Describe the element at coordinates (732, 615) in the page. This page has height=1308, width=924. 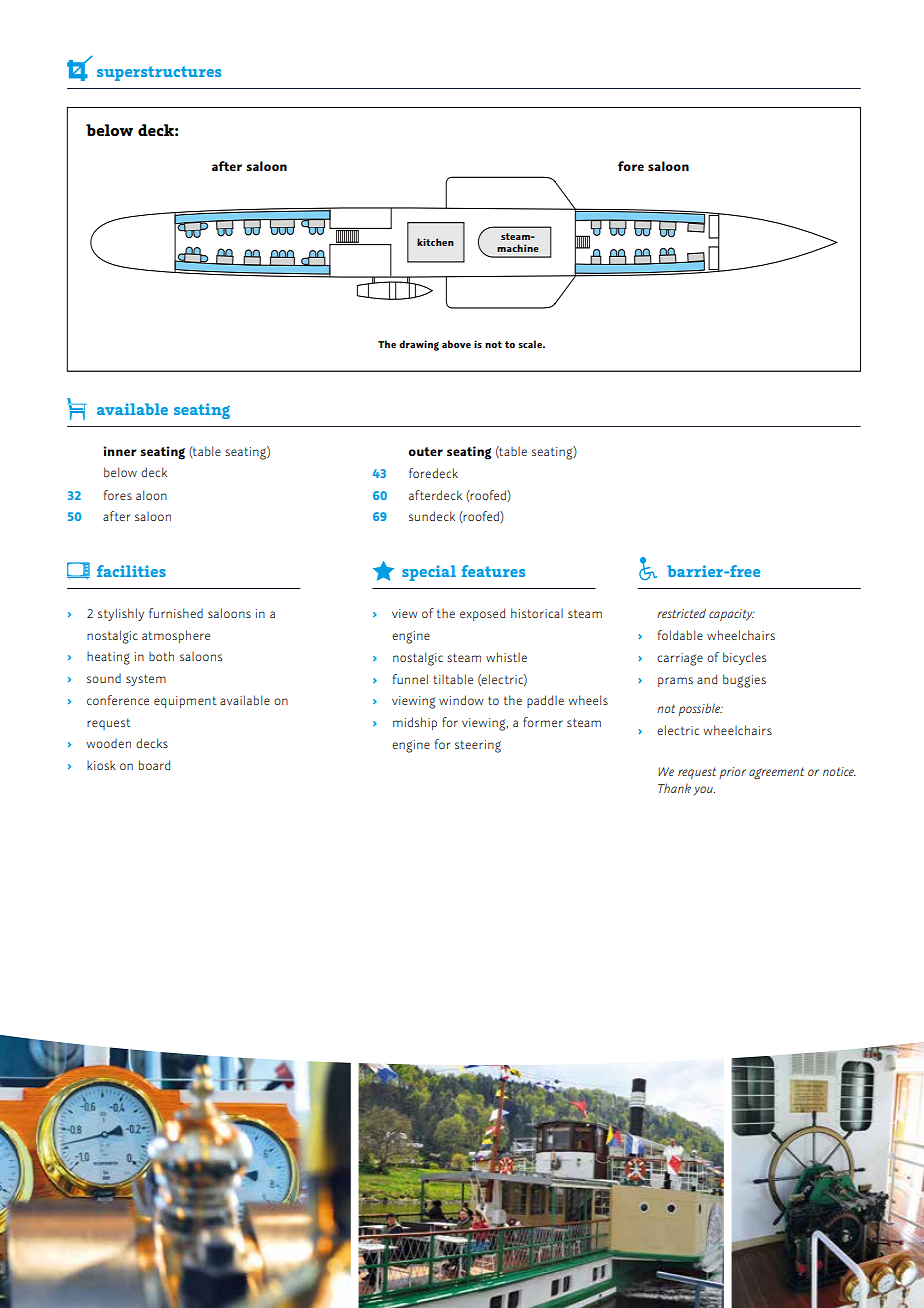
I see `capacity` at that location.
